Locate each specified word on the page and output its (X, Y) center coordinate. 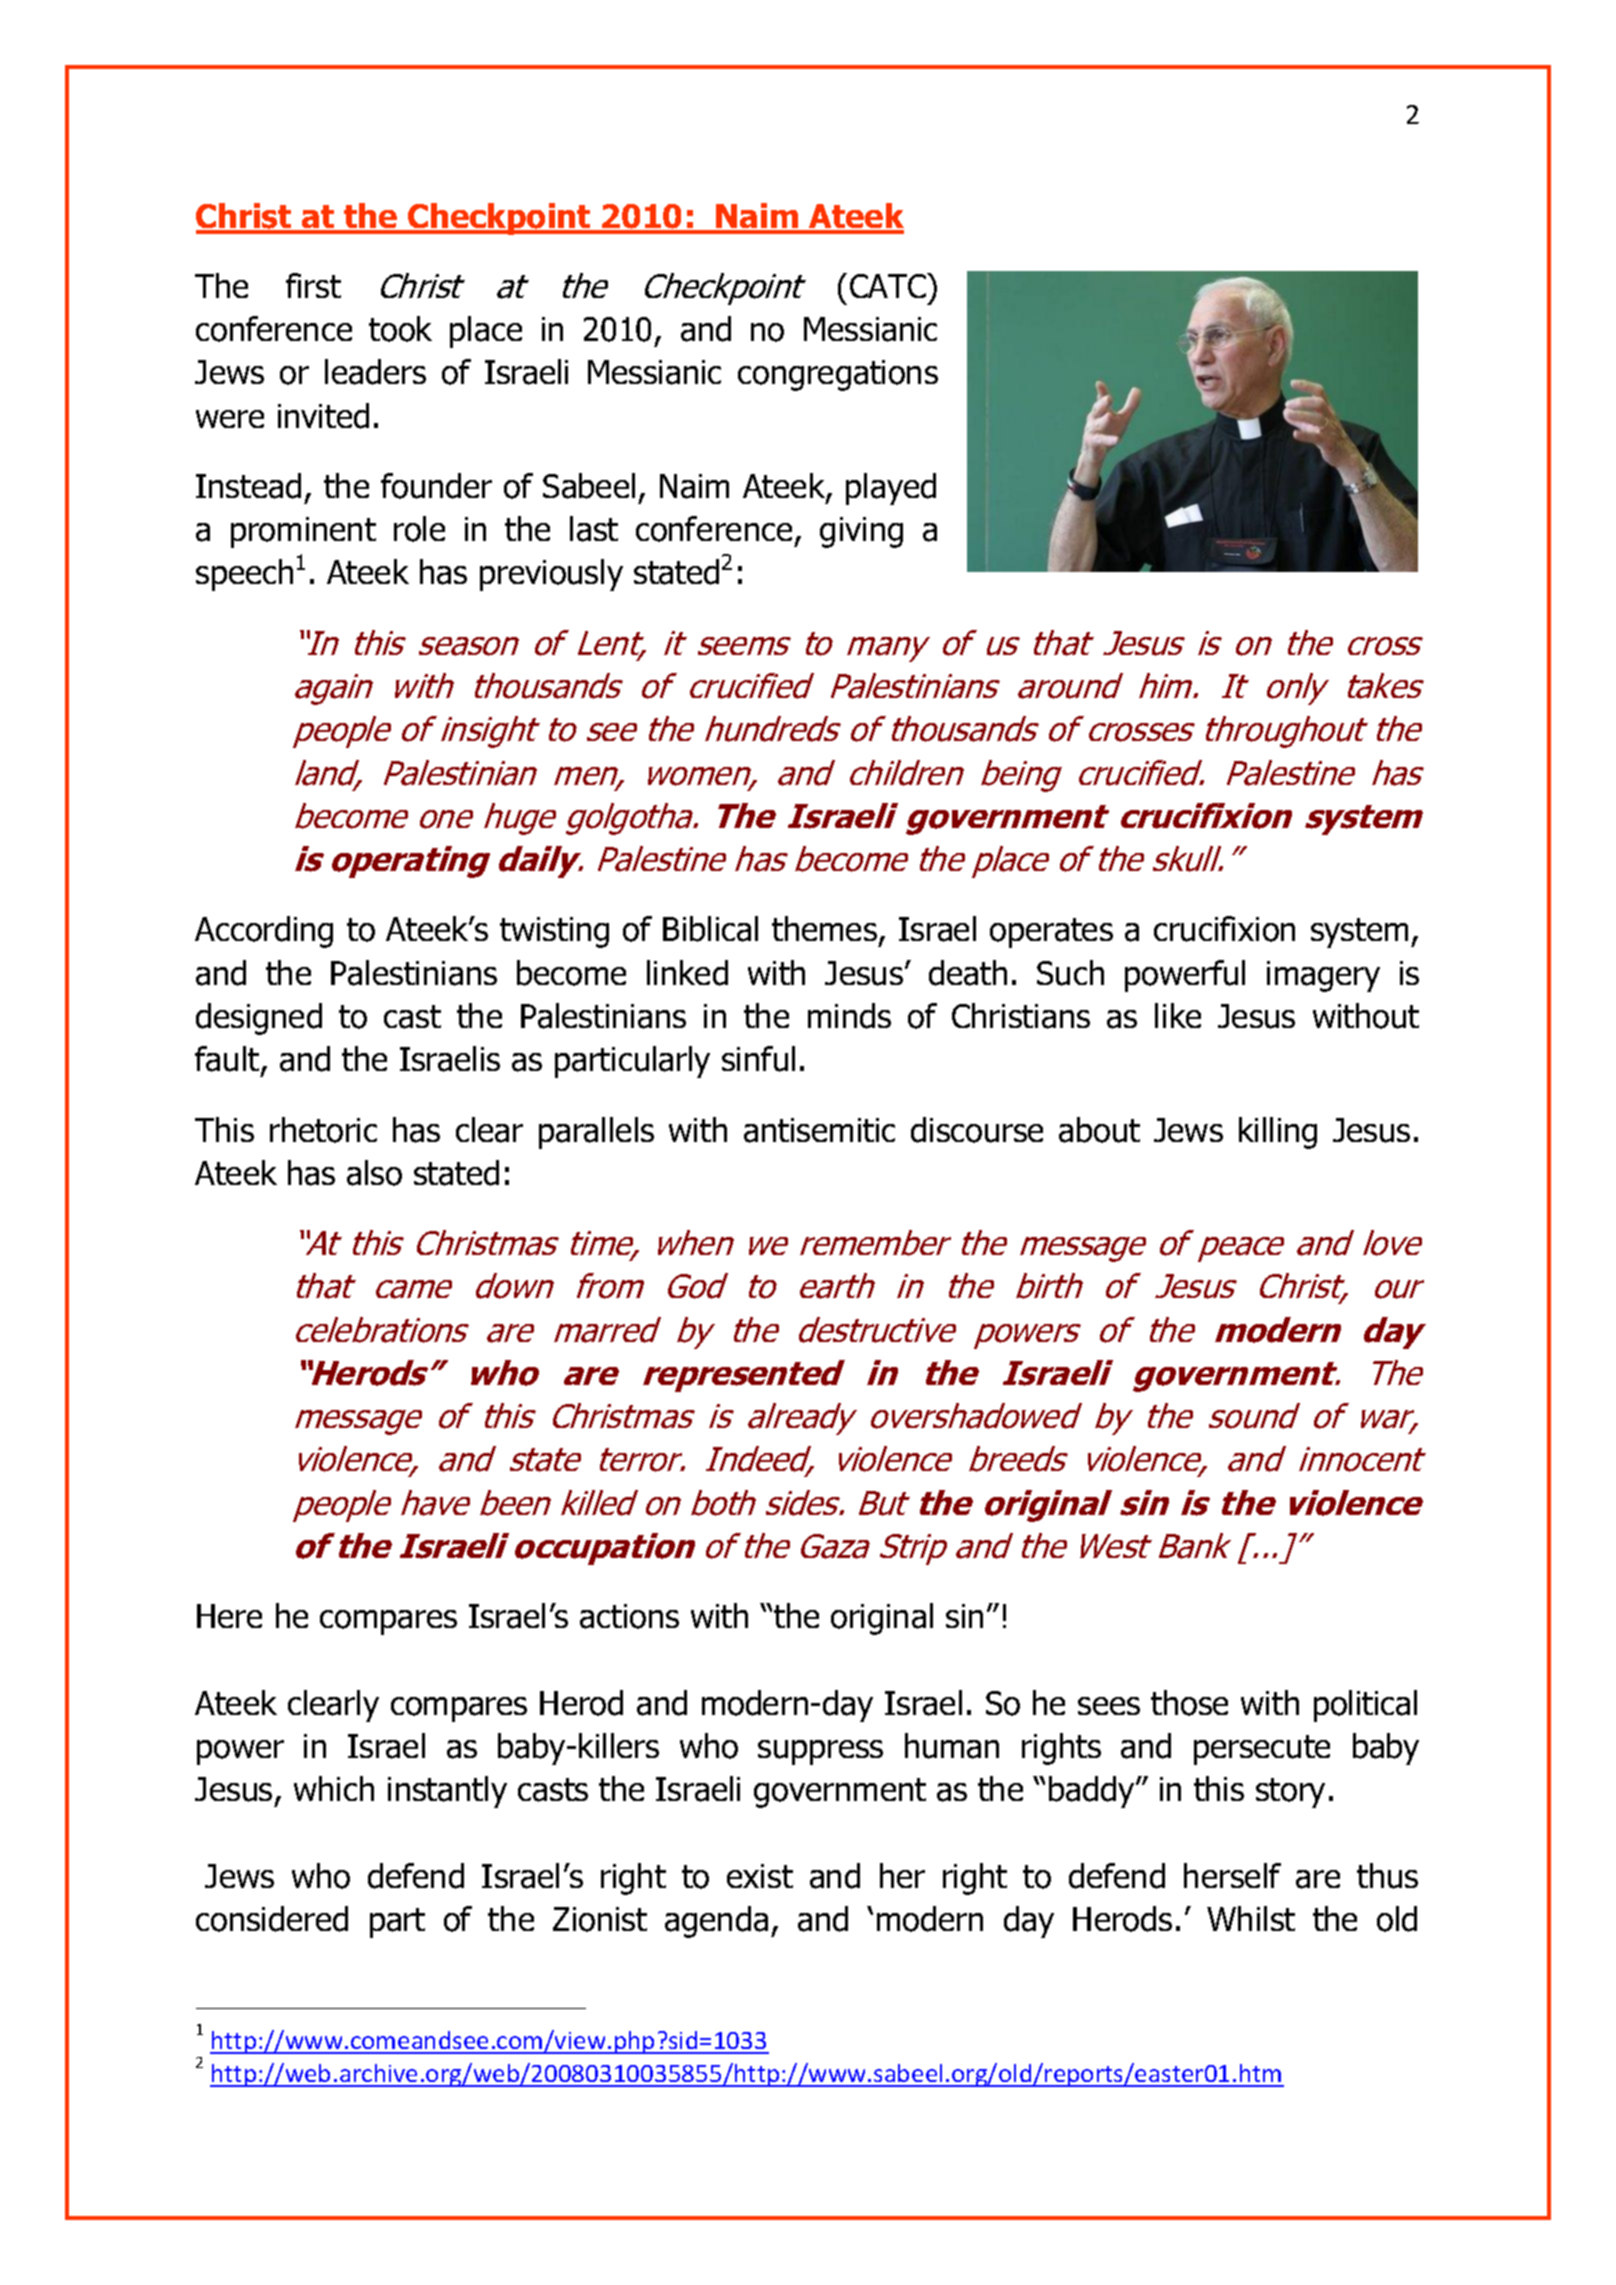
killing (1278, 1133)
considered (272, 1919)
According (264, 932)
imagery (1323, 976)
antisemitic (819, 1130)
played (891, 489)
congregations (838, 375)
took (400, 329)
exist (760, 1876)
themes (826, 930)
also (374, 1173)
